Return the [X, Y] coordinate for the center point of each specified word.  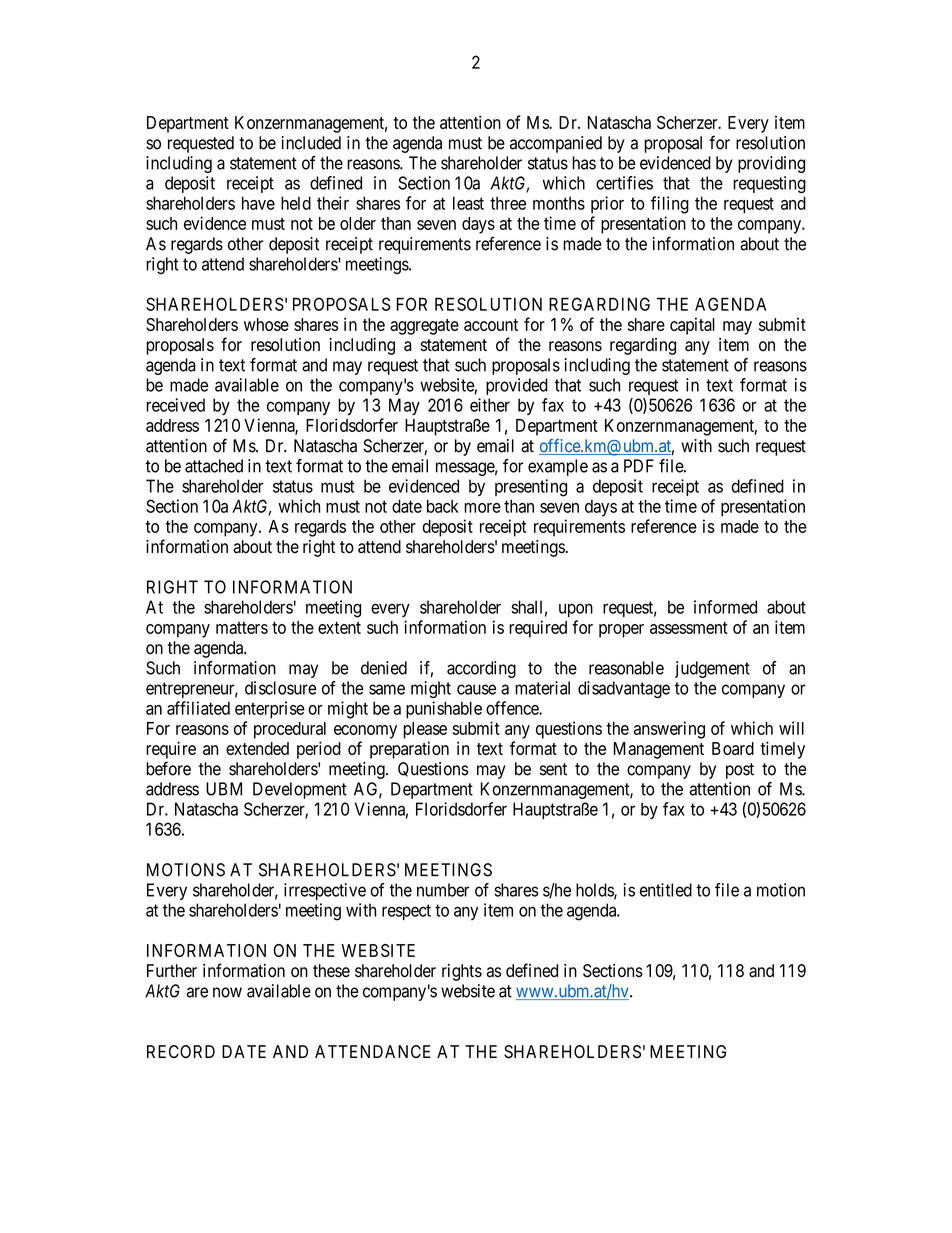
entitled [666, 890]
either [490, 405]
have [258, 203]
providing [771, 164]
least [468, 203]
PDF [639, 466]
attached [214, 466]
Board [733, 748]
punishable [444, 710]
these [331, 971]
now [227, 992]
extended [257, 748]
